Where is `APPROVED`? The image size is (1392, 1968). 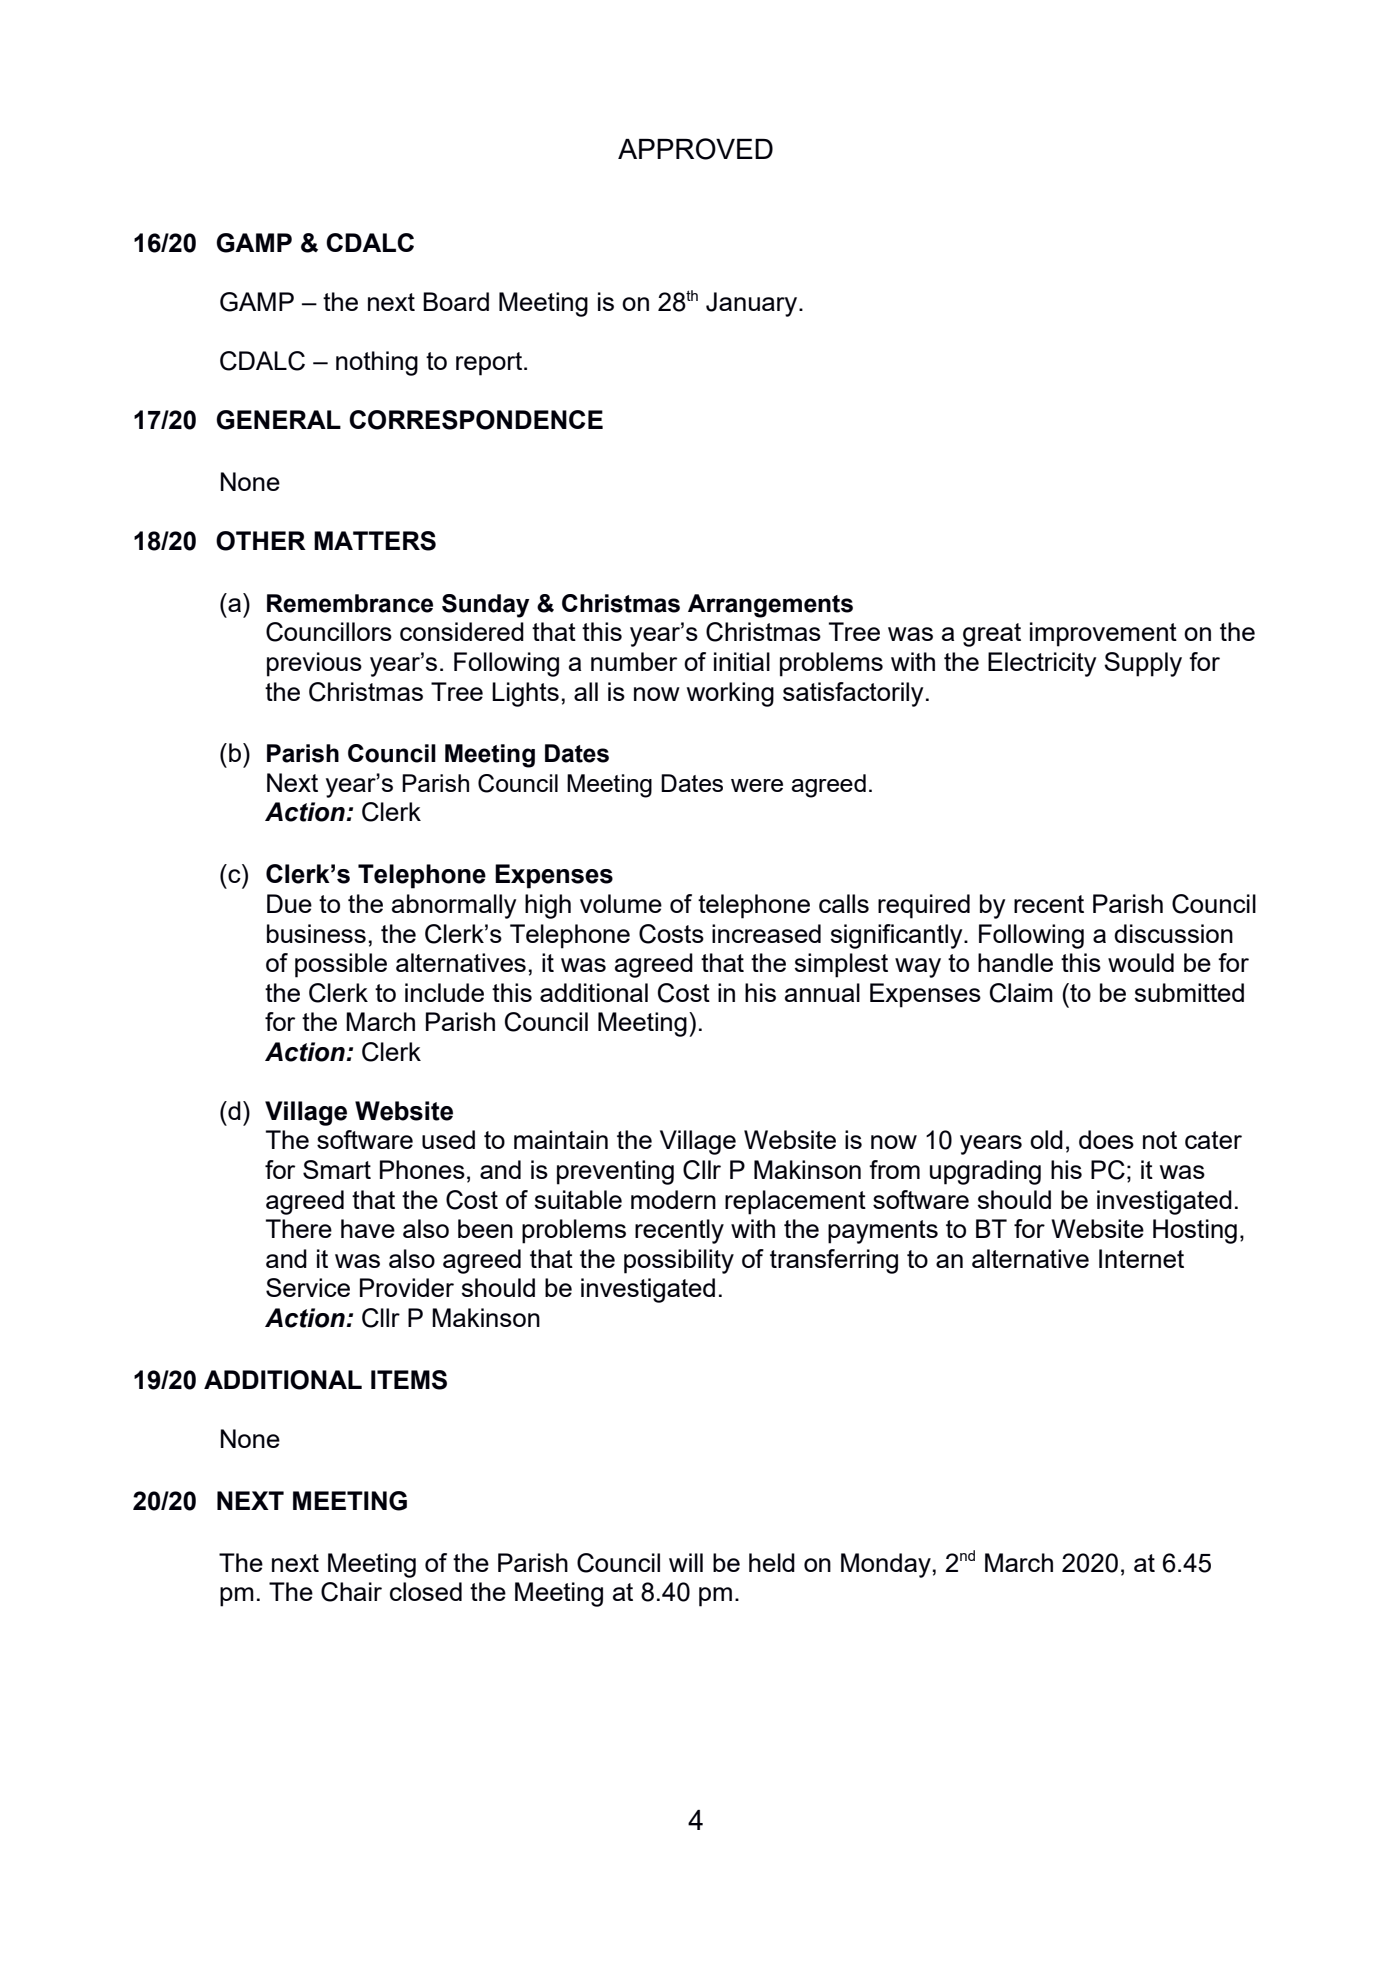
APPROVED is located at coordinates (695, 149).
